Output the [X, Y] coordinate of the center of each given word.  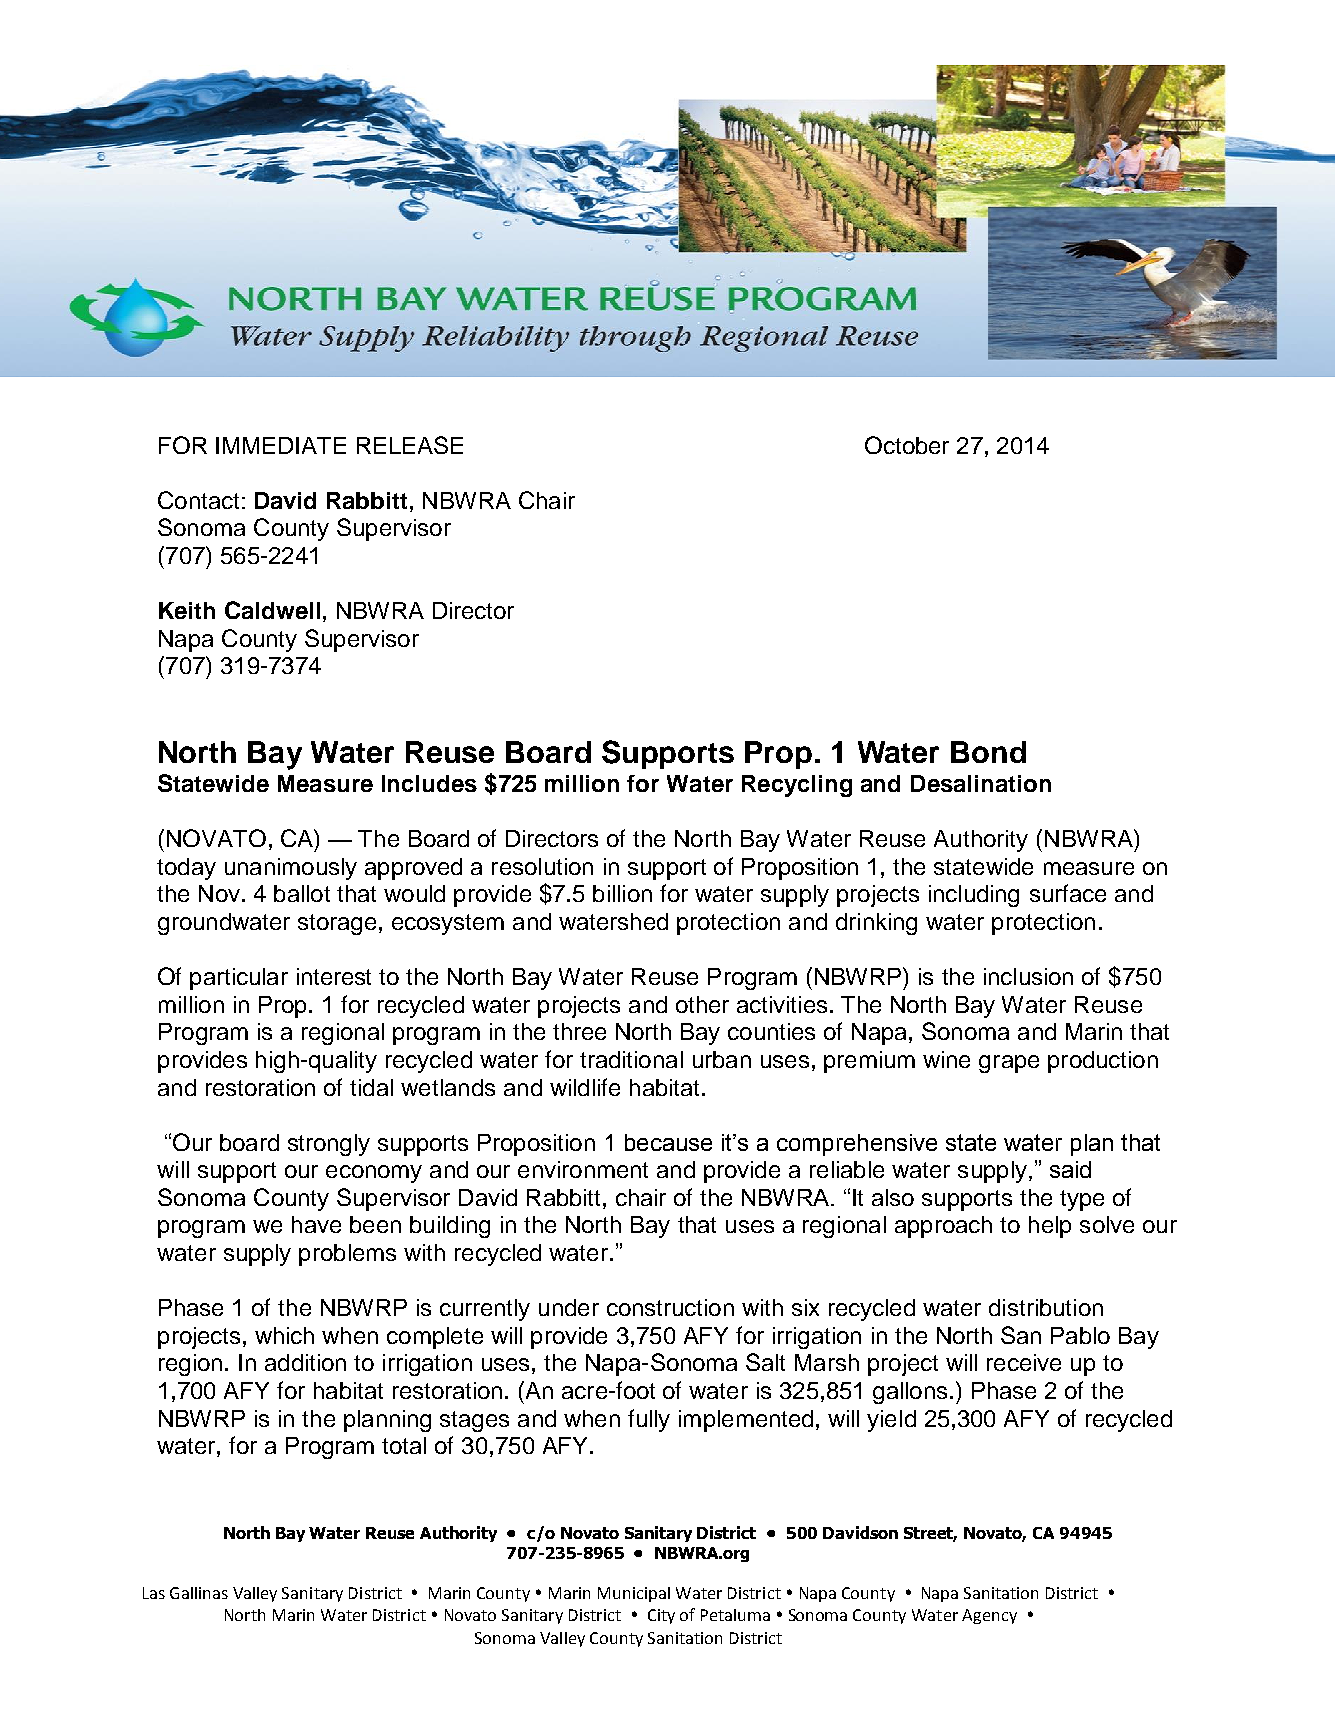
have [316, 1224]
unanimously [291, 869]
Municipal [634, 1594]
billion [622, 893]
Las [154, 1593]
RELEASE [410, 445]
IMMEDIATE [281, 445]
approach [943, 1227]
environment [583, 1169]
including [974, 896]
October [907, 445]
